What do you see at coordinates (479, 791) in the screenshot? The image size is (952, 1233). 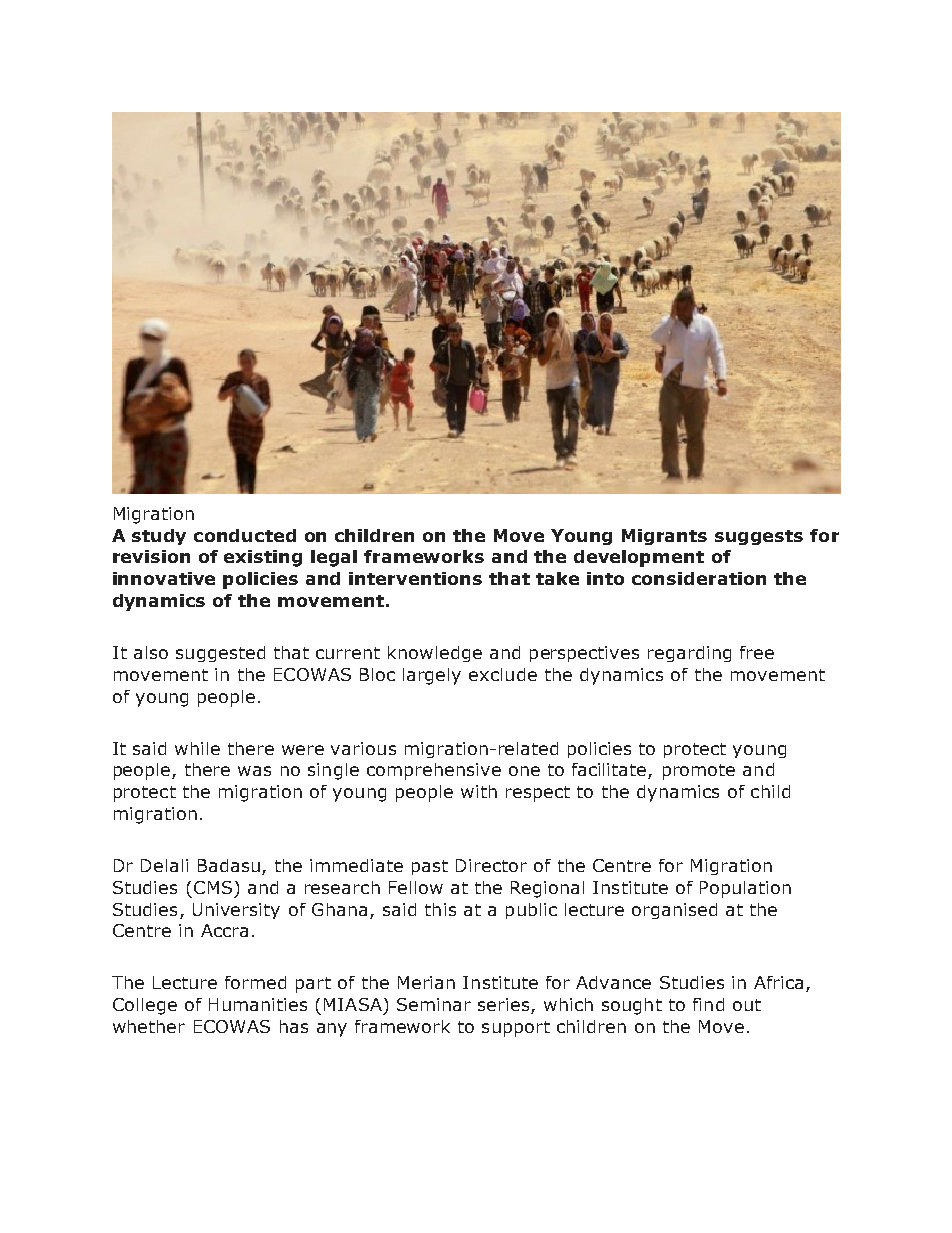 I see `with` at bounding box center [479, 791].
